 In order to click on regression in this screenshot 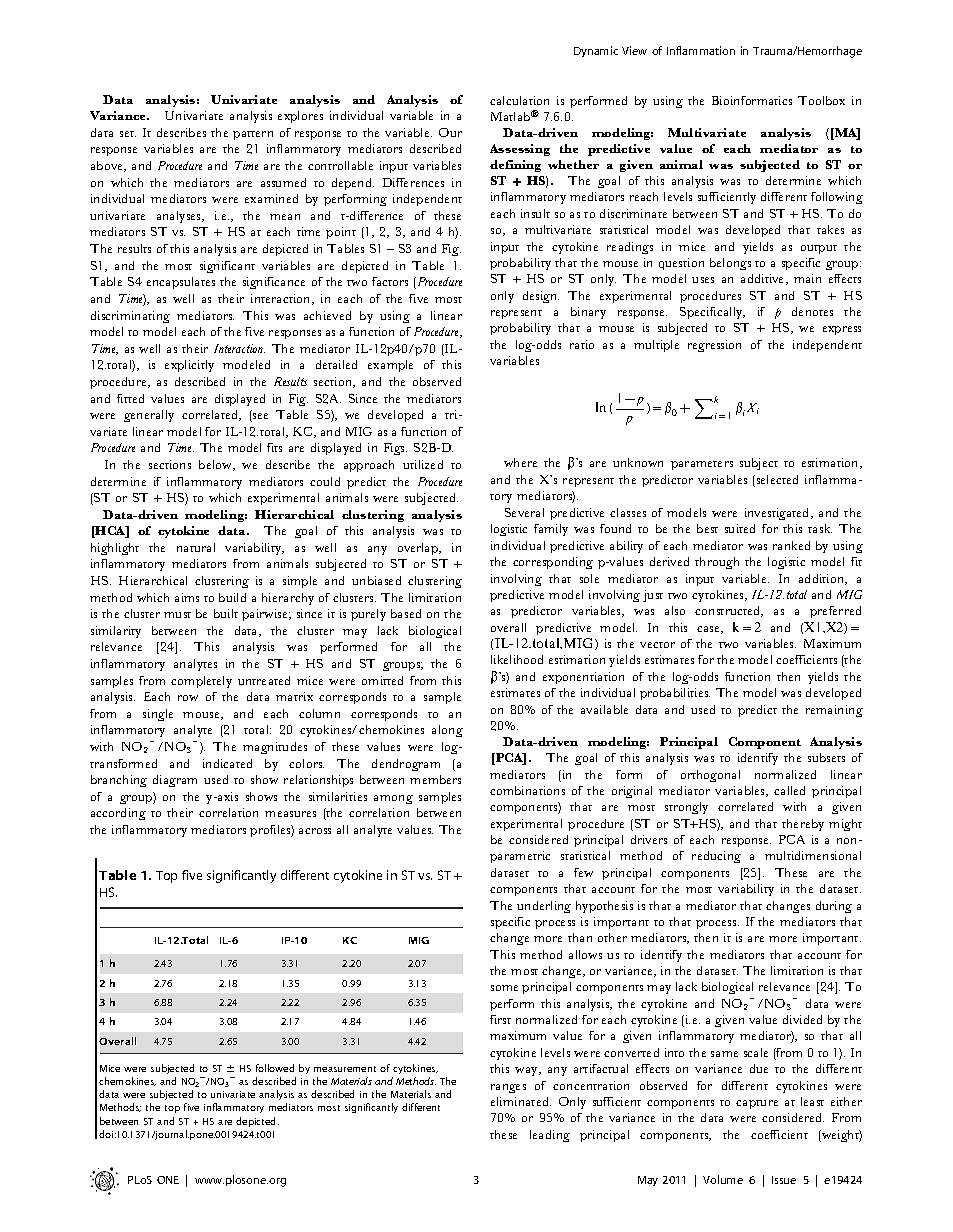, I will do `click(714, 346)`.
